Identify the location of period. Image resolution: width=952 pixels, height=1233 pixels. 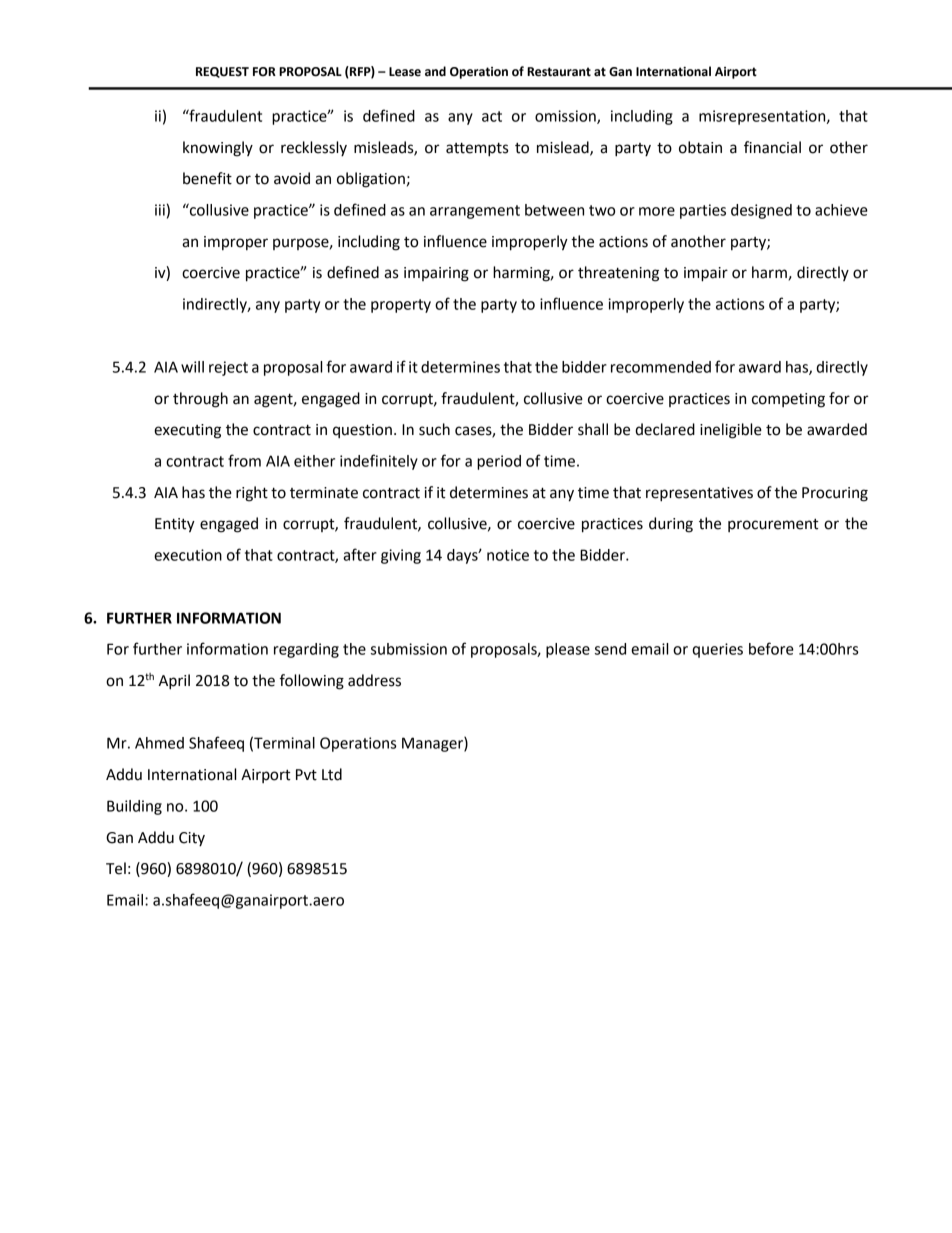
(499, 462).
